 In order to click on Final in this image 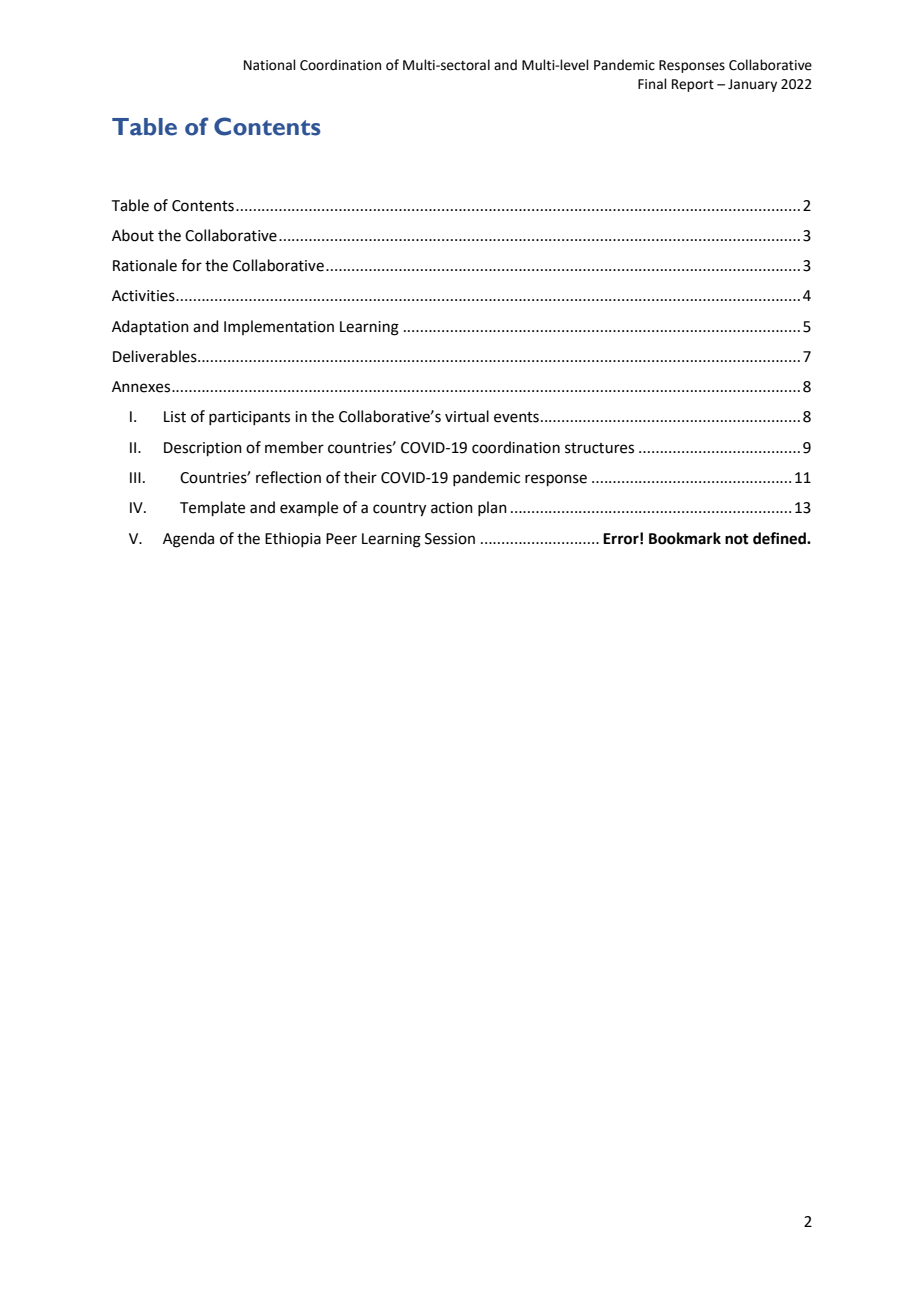, I will do `click(652, 84)`.
